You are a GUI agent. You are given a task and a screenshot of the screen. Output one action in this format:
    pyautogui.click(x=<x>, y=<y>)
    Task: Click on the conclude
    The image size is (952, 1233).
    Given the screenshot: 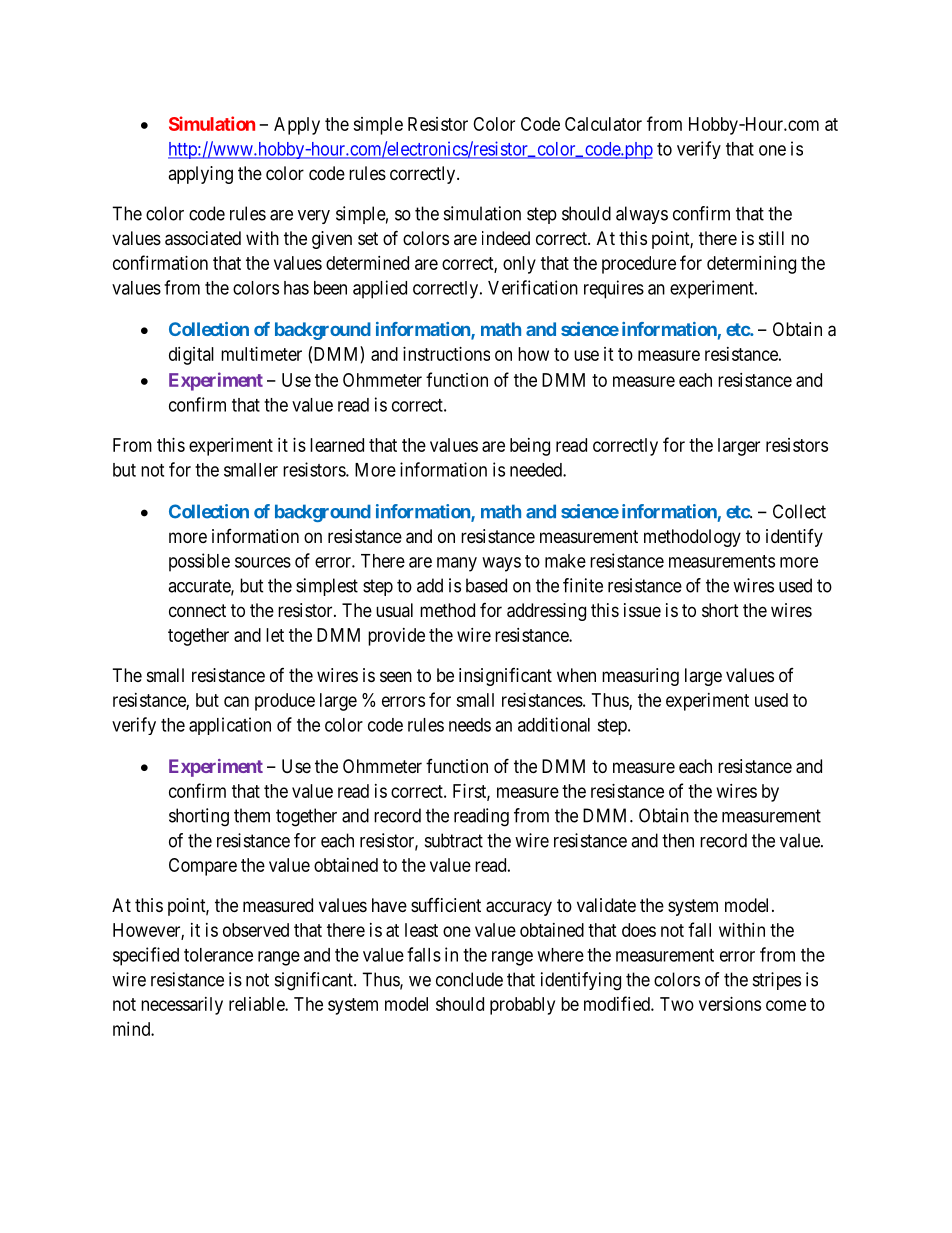 What is the action you would take?
    pyautogui.click(x=469, y=979)
